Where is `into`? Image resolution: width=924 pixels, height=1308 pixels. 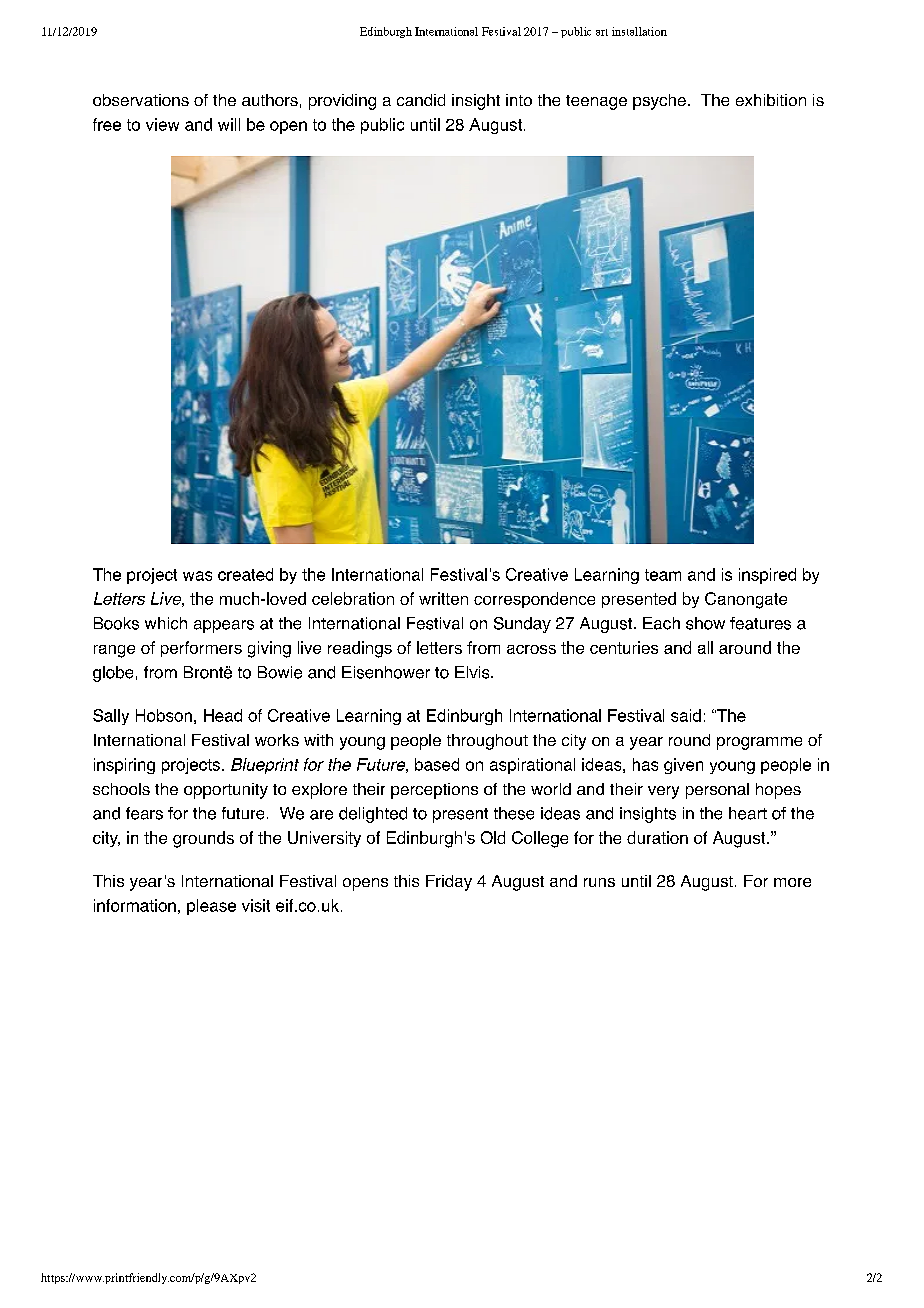 into is located at coordinates (519, 100).
